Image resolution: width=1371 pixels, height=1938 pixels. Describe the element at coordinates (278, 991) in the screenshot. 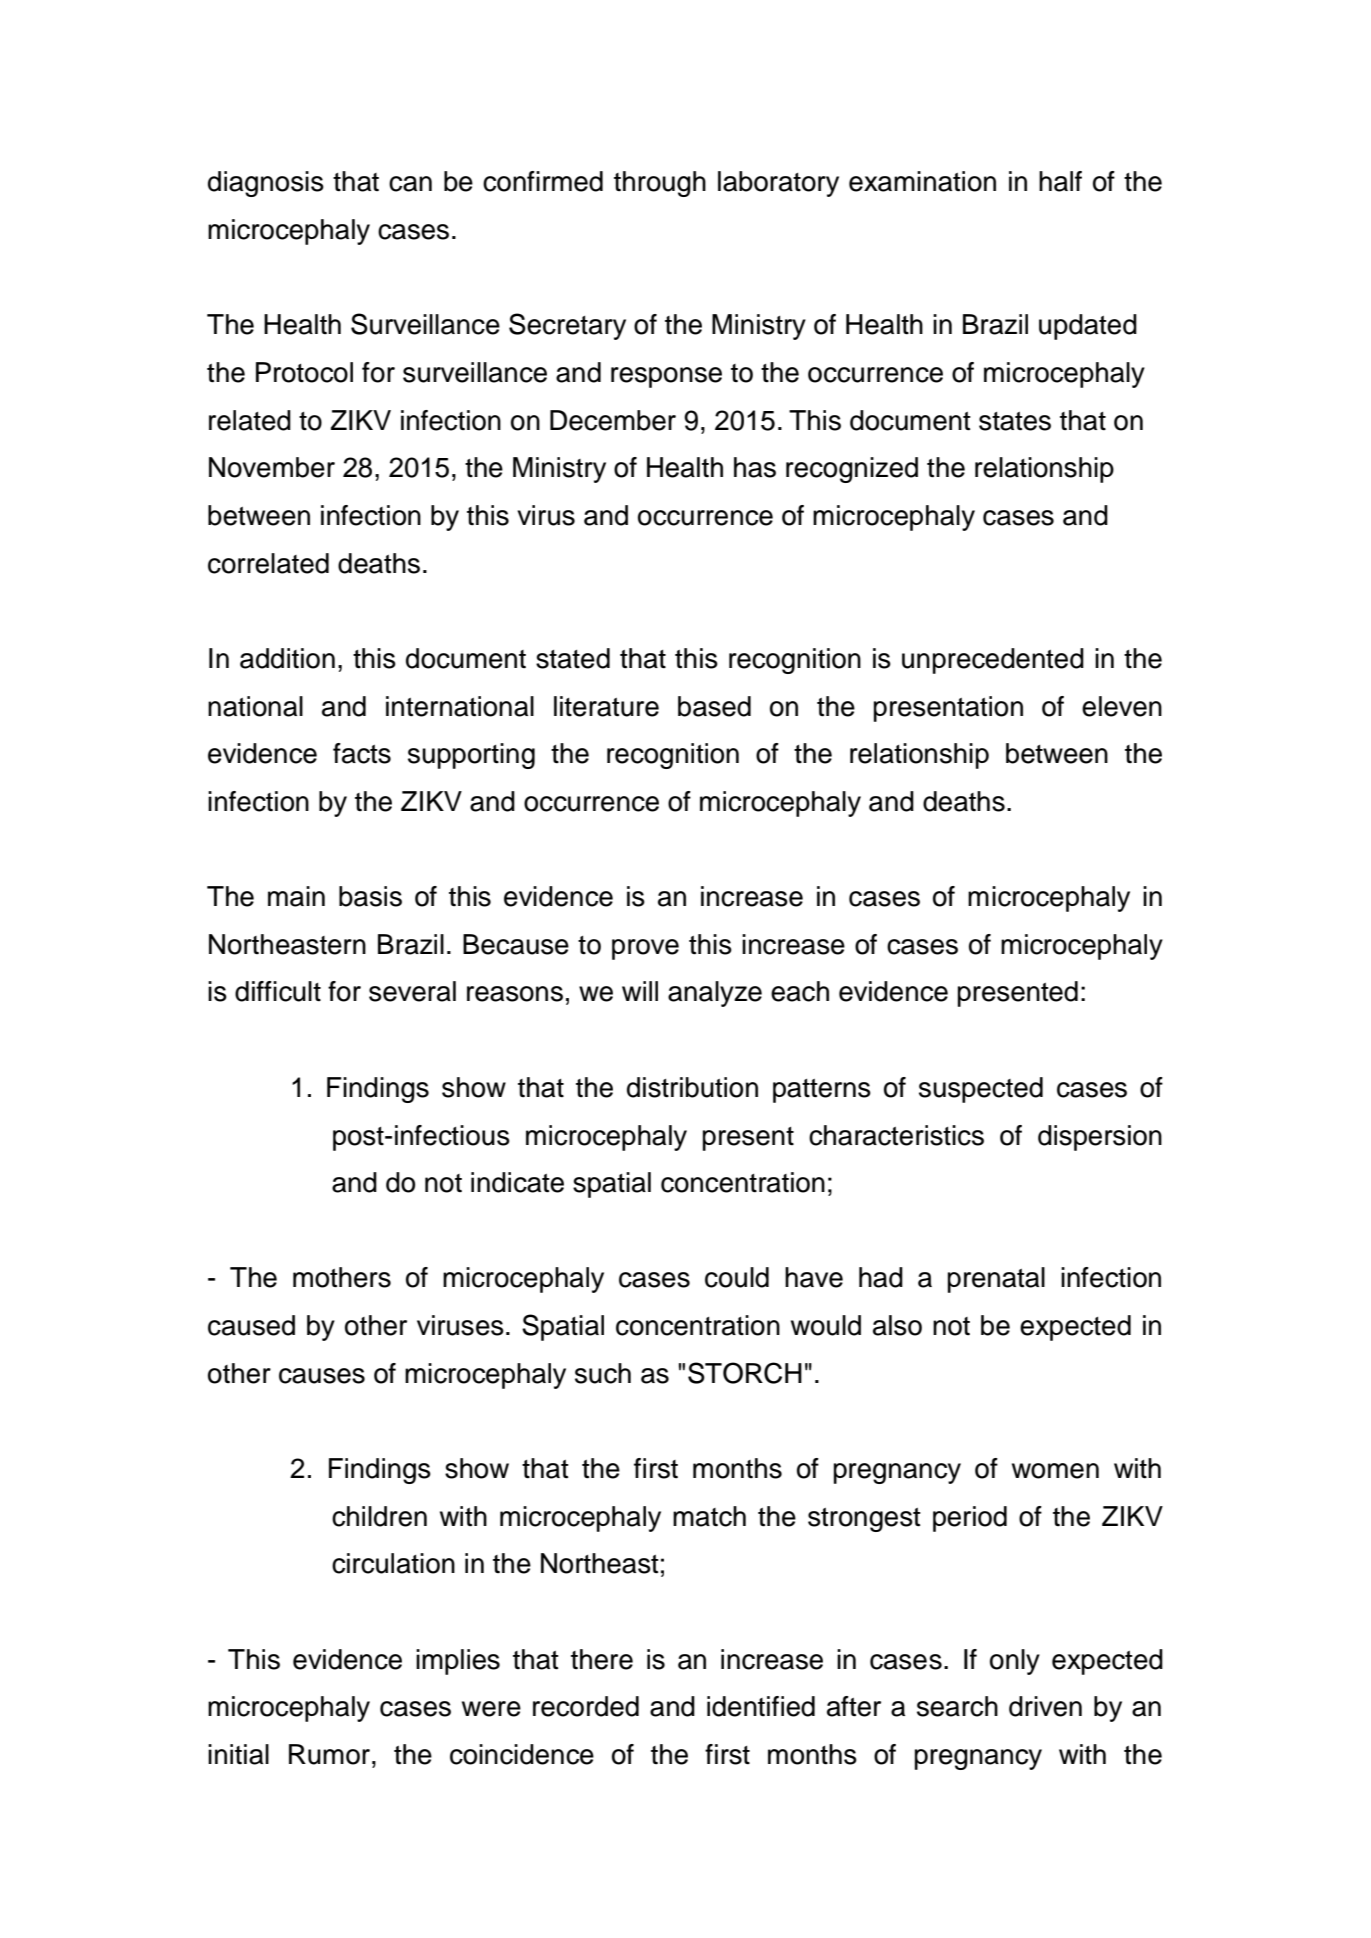

I see `difficult` at that location.
